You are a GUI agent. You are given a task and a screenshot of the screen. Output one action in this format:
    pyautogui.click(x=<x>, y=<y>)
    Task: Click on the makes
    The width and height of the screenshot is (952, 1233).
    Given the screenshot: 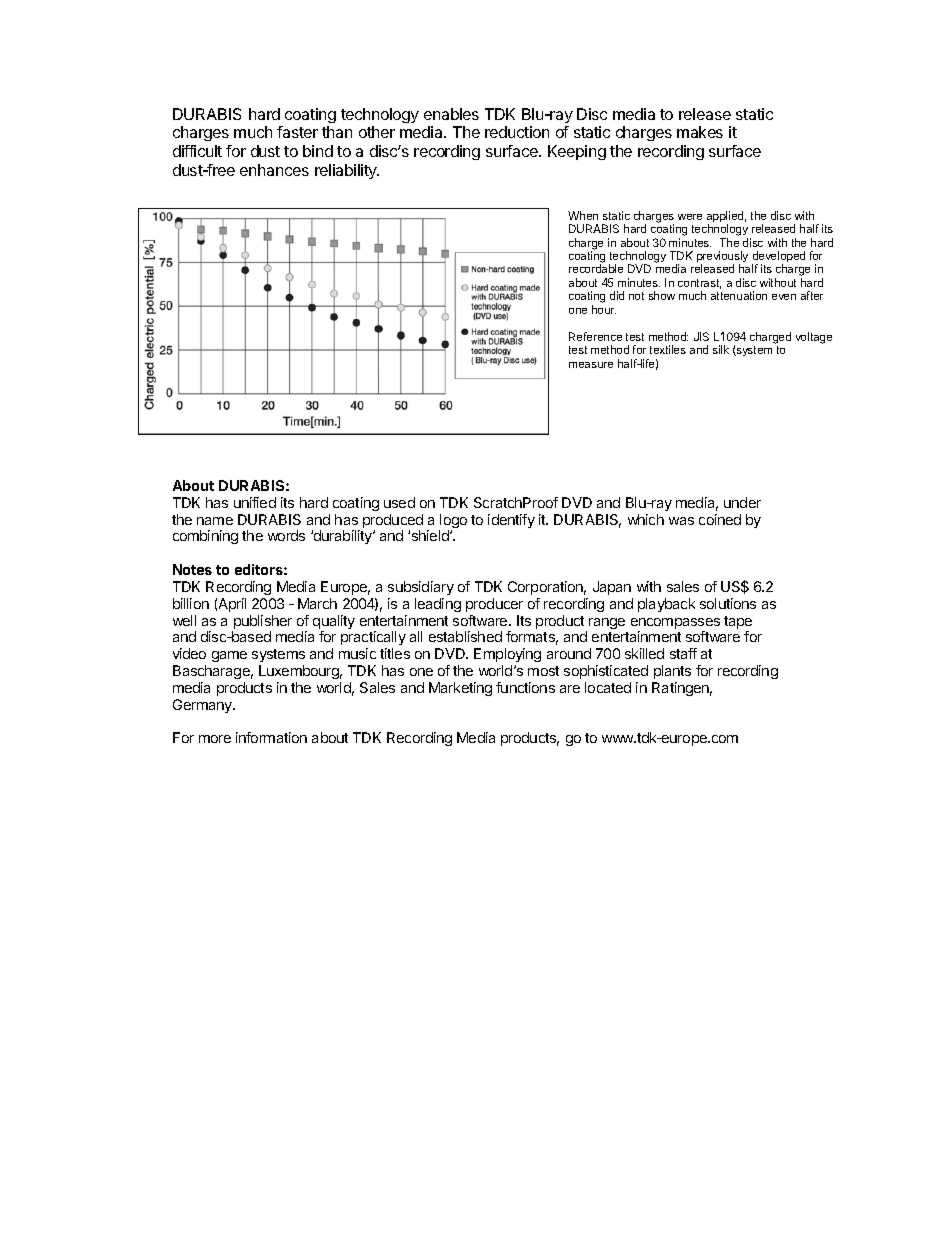 What is the action you would take?
    pyautogui.click(x=700, y=132)
